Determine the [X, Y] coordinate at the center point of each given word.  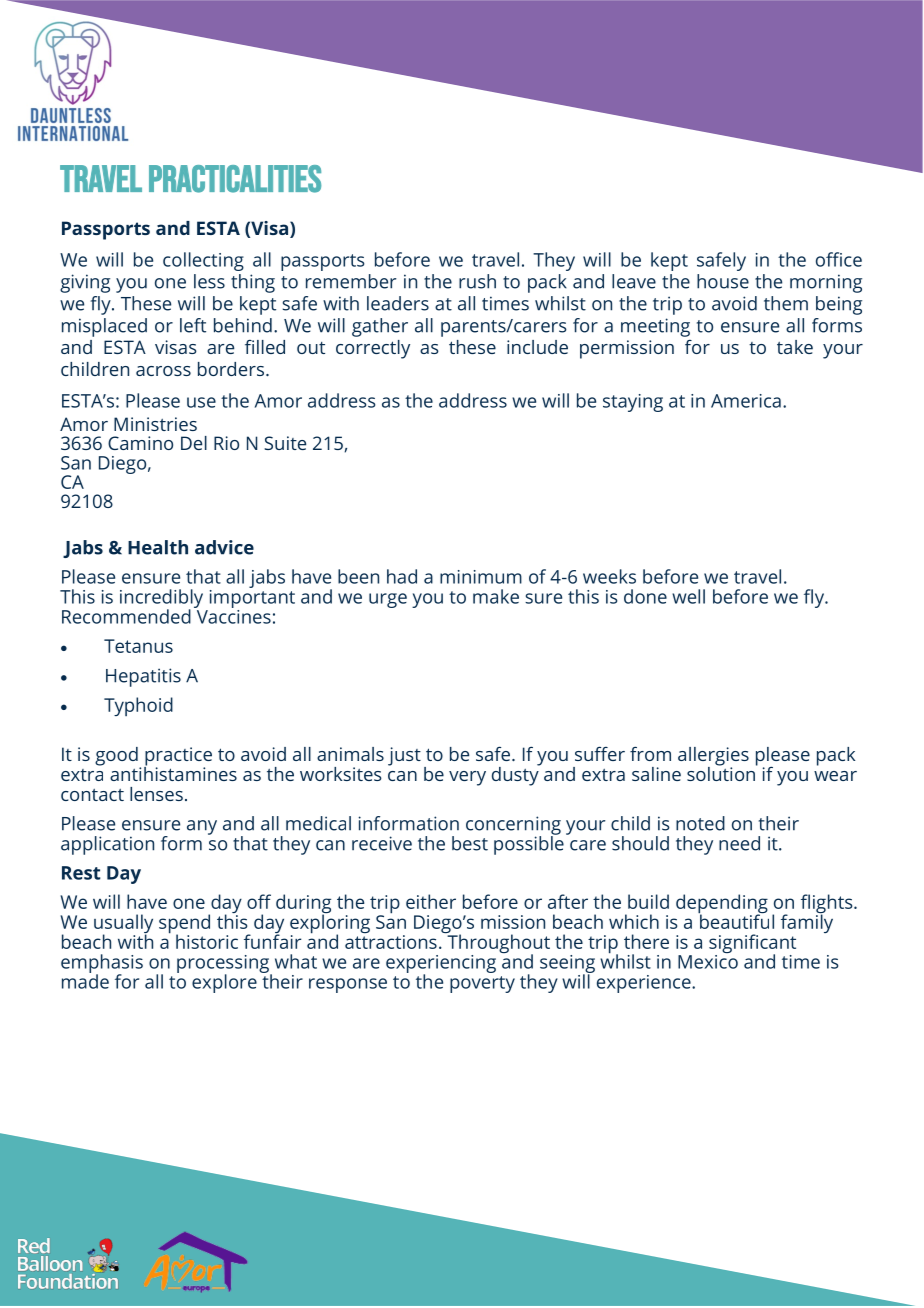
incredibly [161, 599]
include [537, 347]
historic [207, 941]
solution [722, 772]
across [163, 371]
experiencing [441, 965]
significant [752, 945]
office [839, 259]
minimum [481, 577]
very [467, 778]
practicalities [235, 179]
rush [477, 281]
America [746, 401]
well [688, 596]
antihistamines [173, 772]
